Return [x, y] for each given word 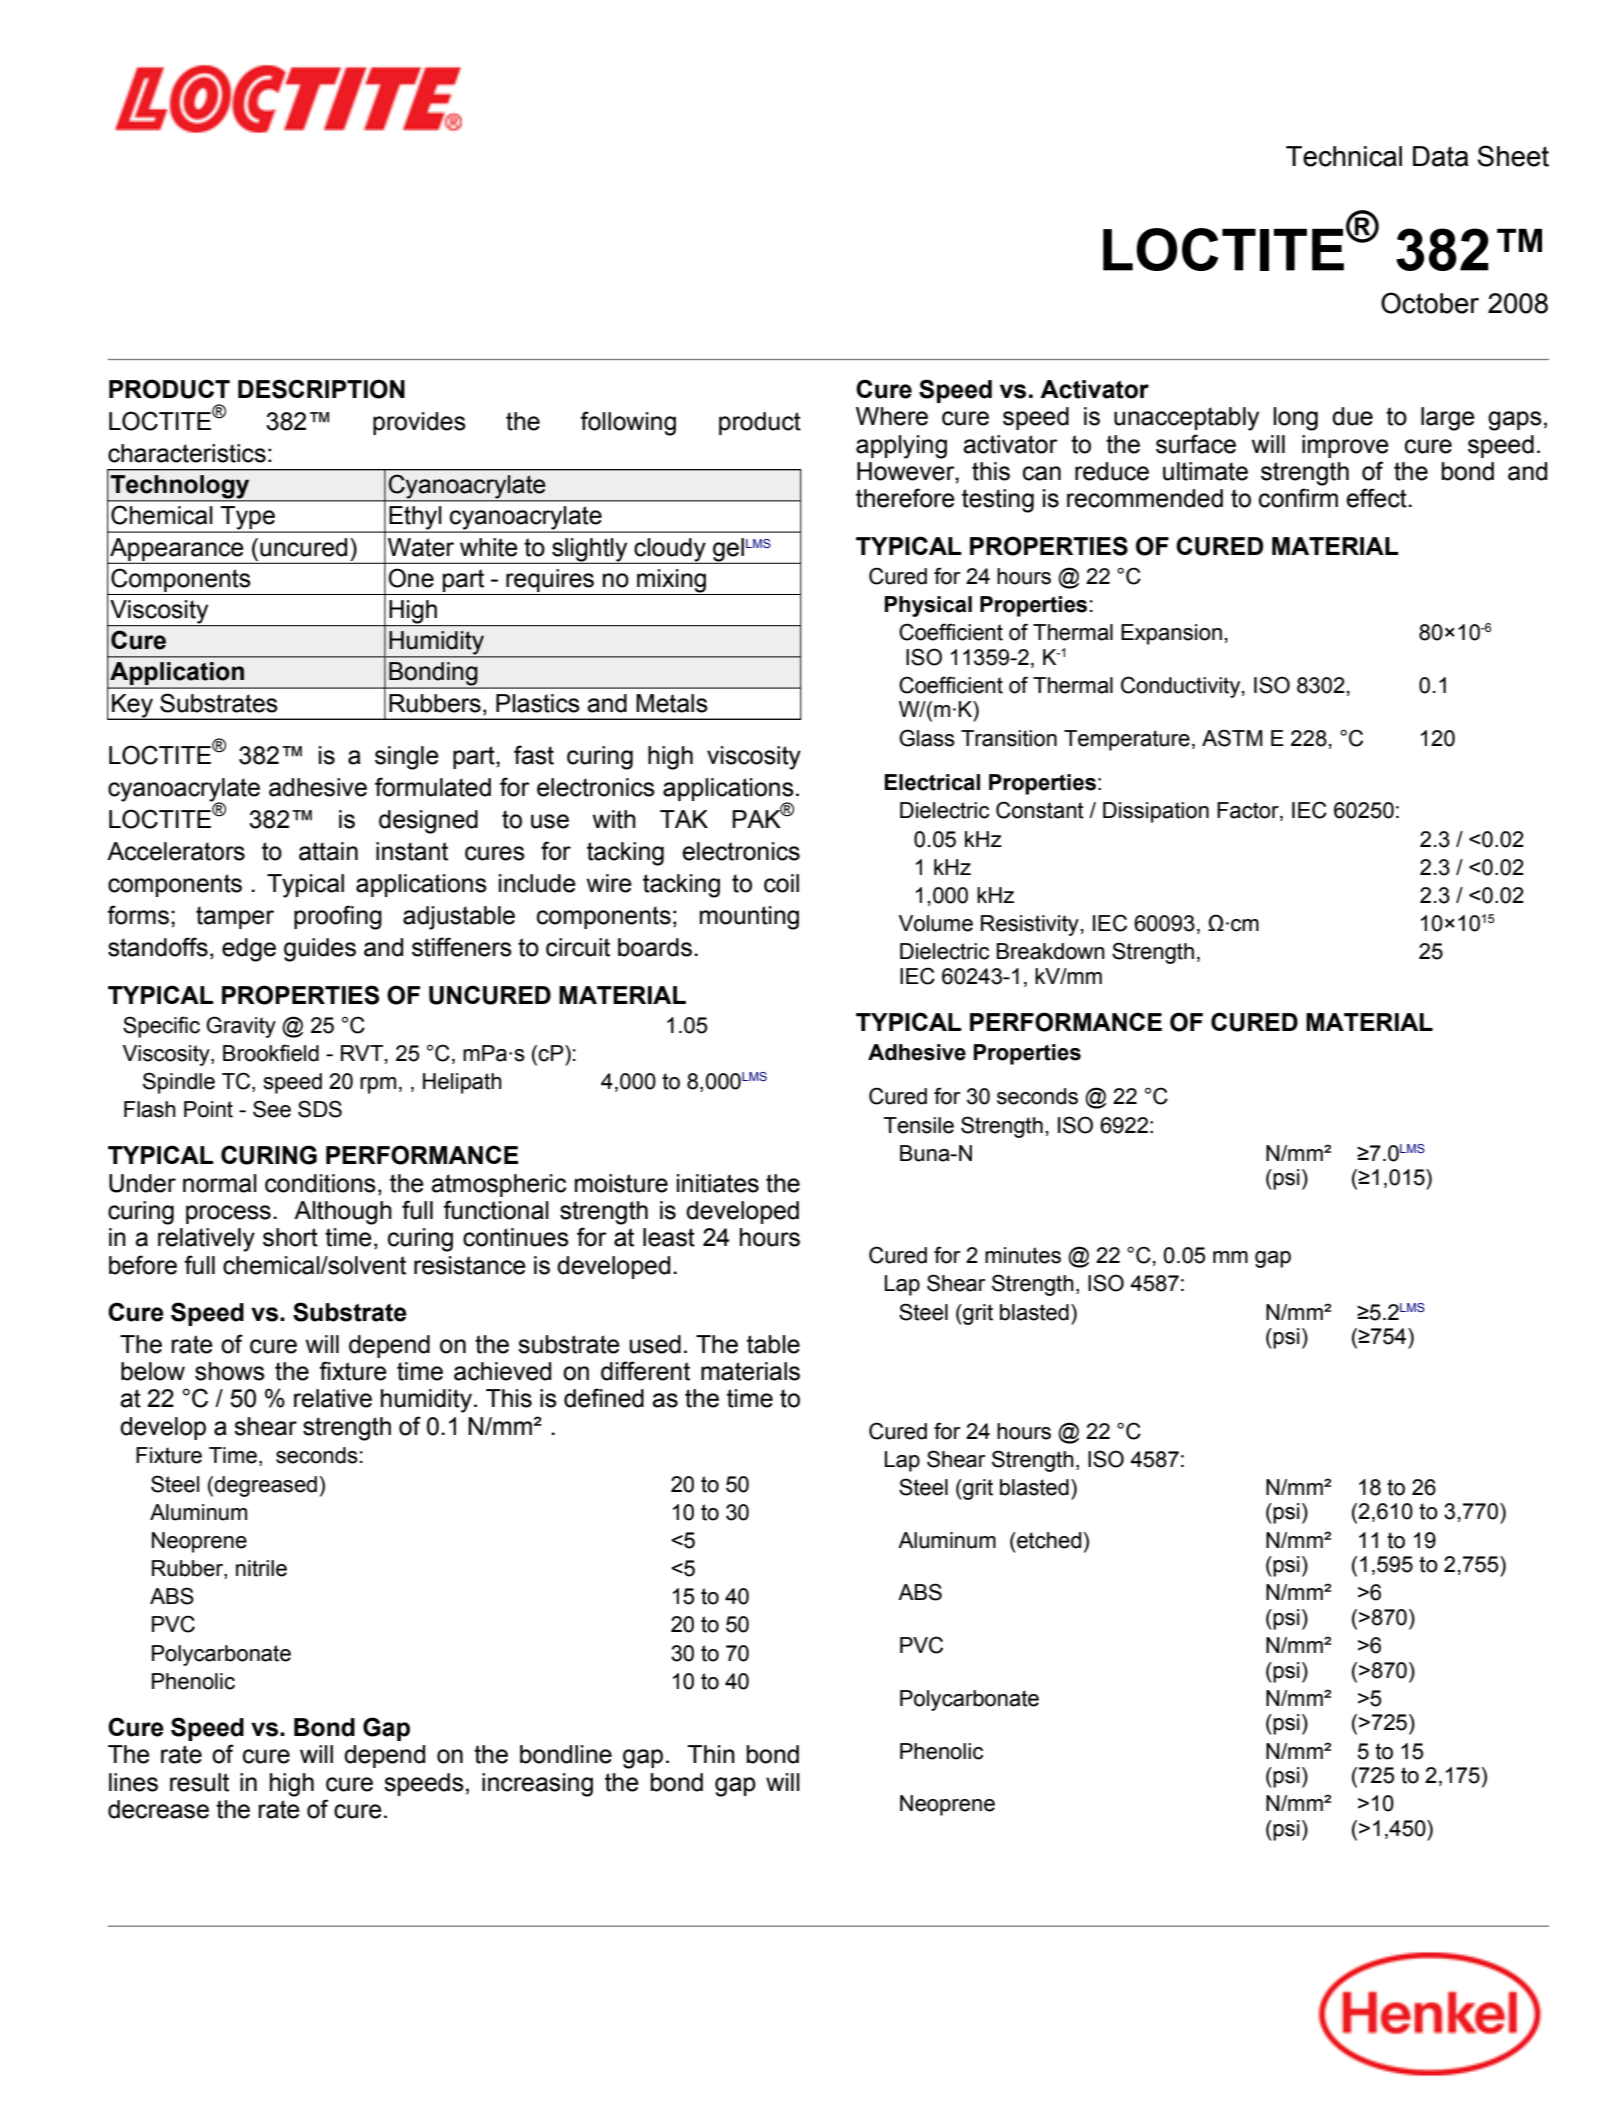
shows [230, 1371]
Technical [1344, 156]
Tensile [918, 1125]
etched [1048, 1540]
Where [892, 416]
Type [248, 519]
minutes [1023, 1255]
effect [1377, 498]
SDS [320, 1109]
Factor [1249, 811]
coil [781, 883]
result [199, 1782]
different [645, 1371]
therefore [905, 498]
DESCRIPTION [321, 389]
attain [328, 851]
